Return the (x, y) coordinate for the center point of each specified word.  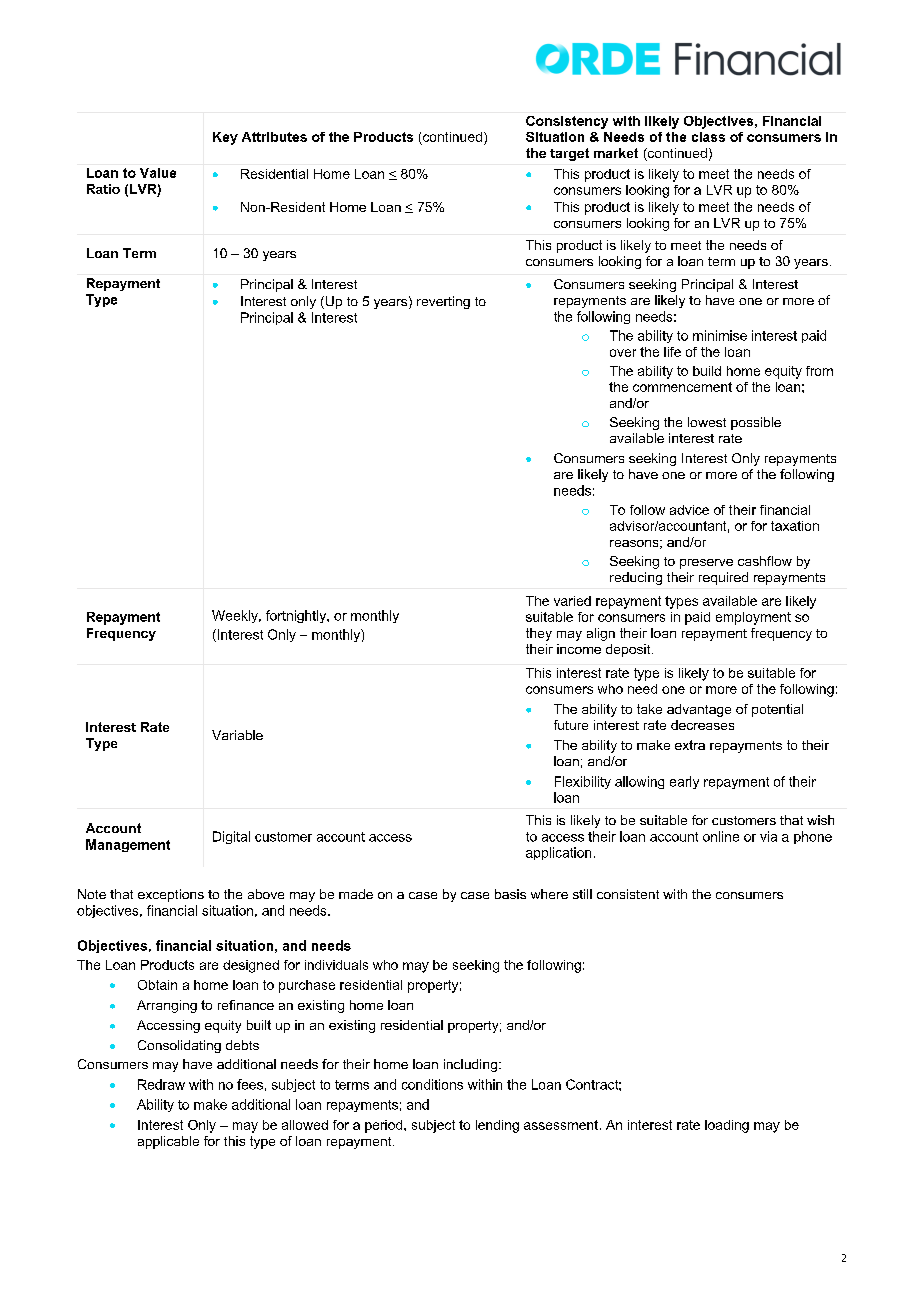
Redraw (161, 1084)
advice (689, 510)
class (708, 137)
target (569, 154)
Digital (231, 837)
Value (158, 173)
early (684, 782)
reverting (443, 302)
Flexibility (583, 782)
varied (572, 601)
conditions (432, 1084)
